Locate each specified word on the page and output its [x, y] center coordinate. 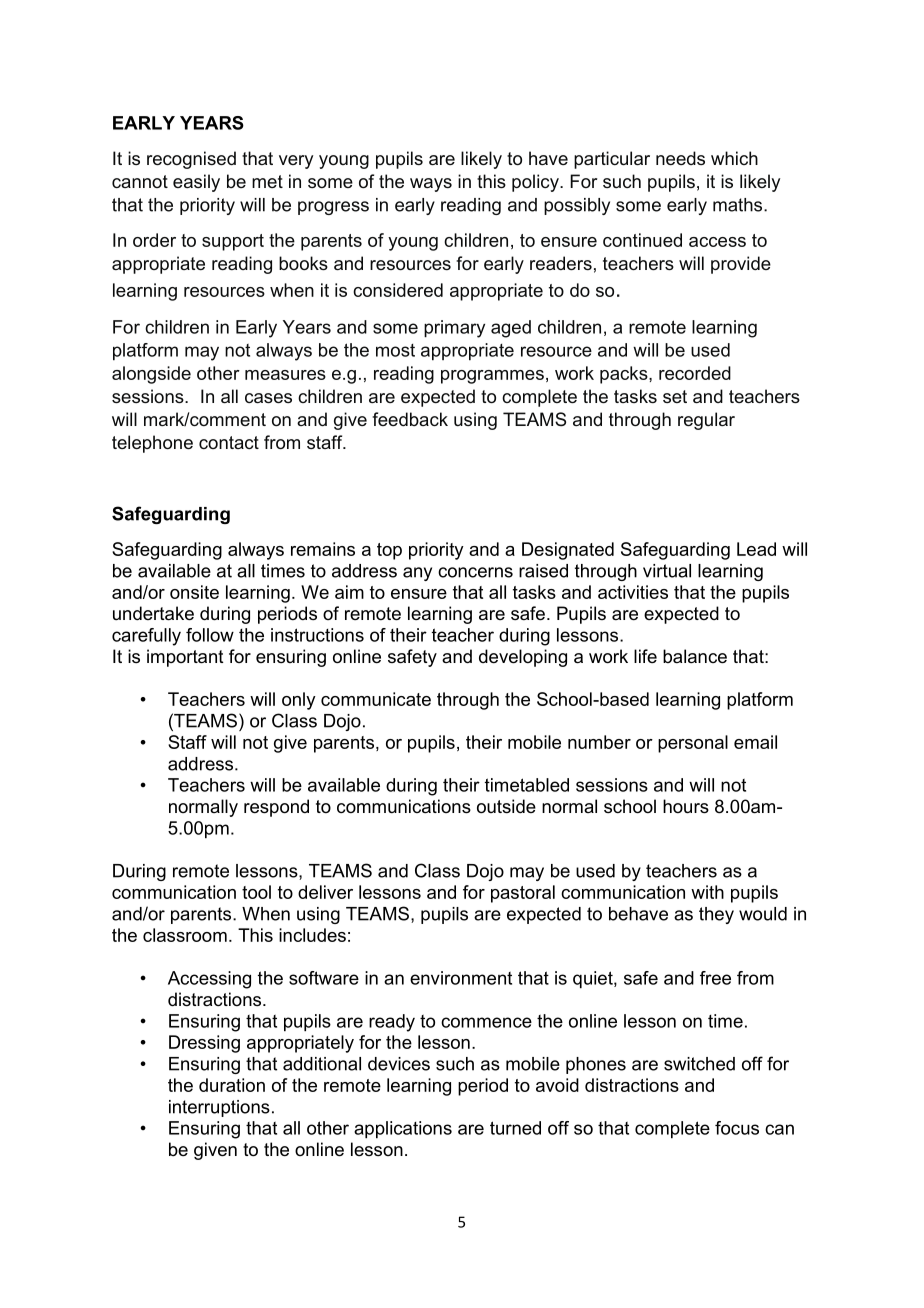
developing [523, 658]
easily [196, 183]
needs [680, 158]
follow [210, 635]
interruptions [219, 1108]
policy [536, 183]
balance [695, 656]
